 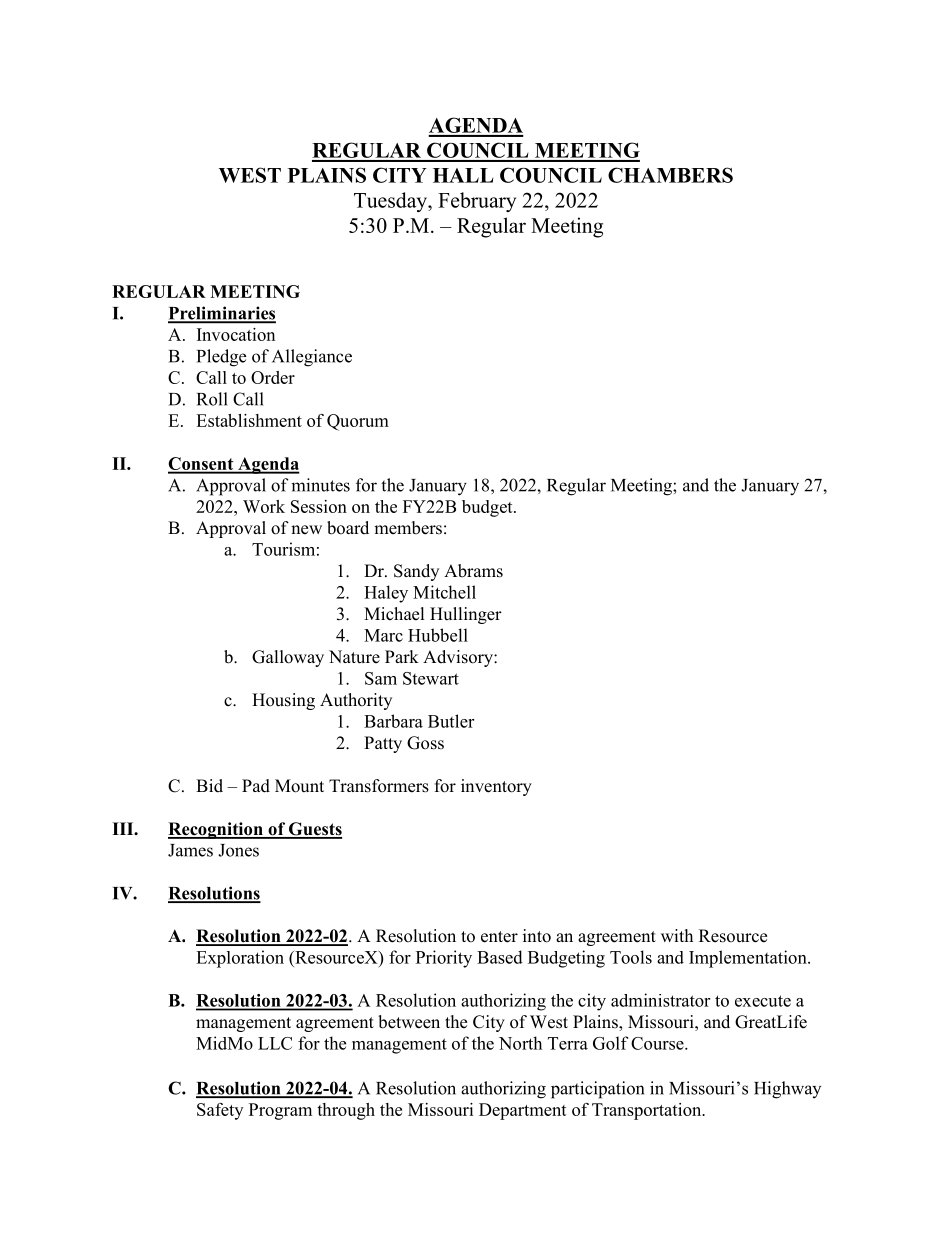 What do you see at coordinates (477, 202) in the screenshot?
I see `February` at bounding box center [477, 202].
